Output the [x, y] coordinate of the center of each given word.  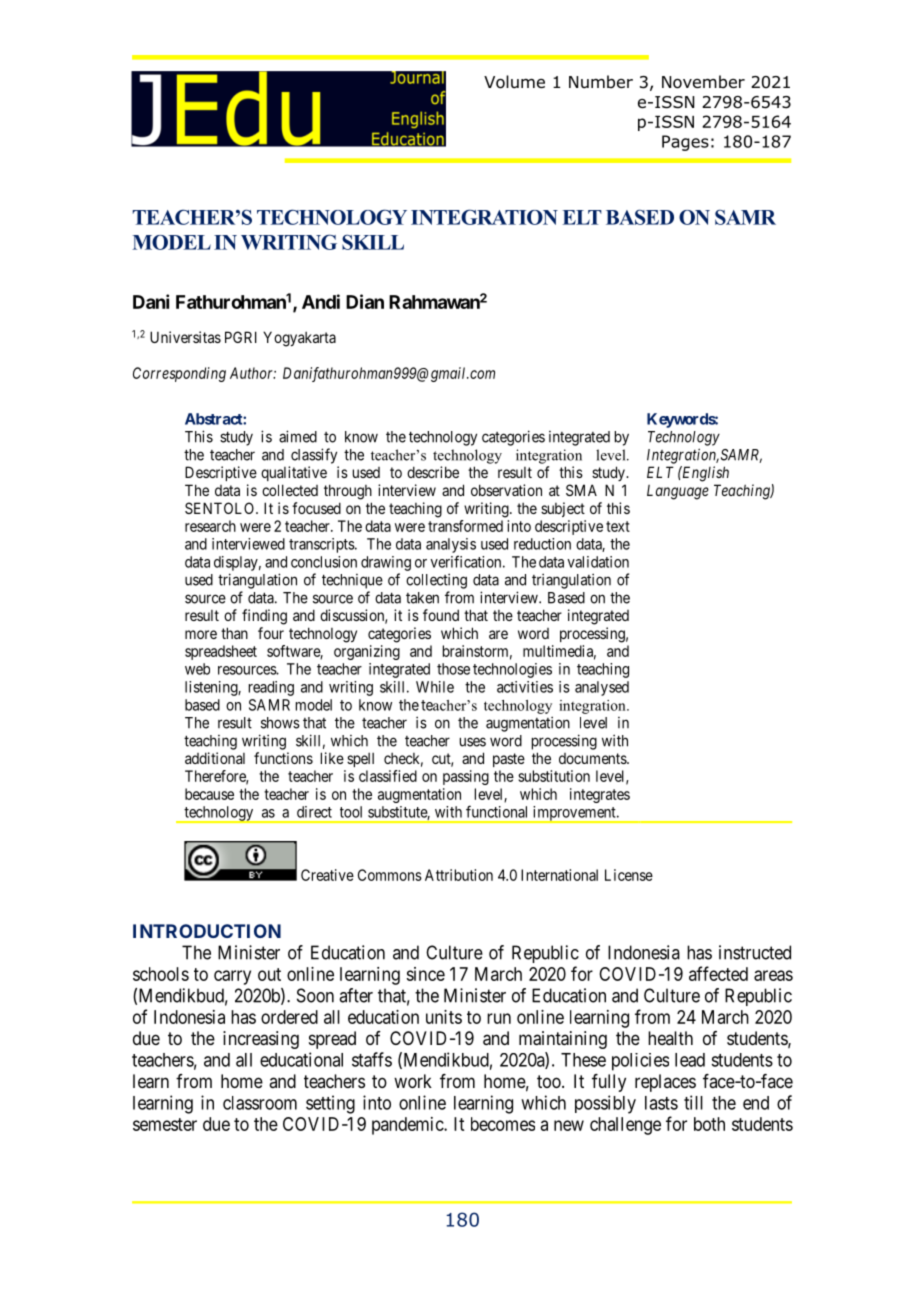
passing [466, 777]
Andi [321, 301]
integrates [600, 795]
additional [215, 758]
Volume [514, 82]
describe [433, 472]
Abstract [214, 419]
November [703, 82]
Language [678, 492]
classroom [260, 1103]
